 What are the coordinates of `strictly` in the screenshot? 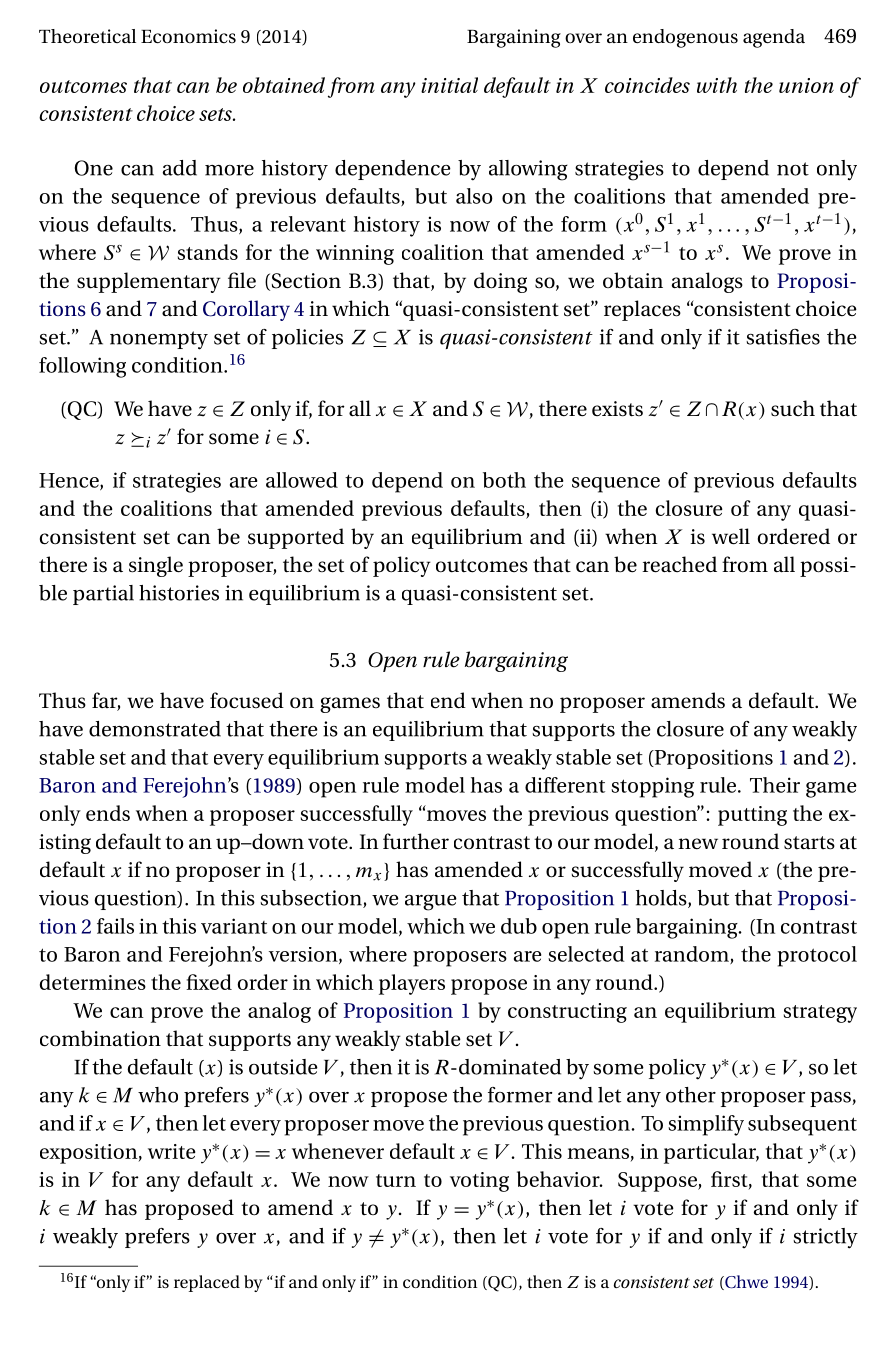 It's located at (825, 1238).
